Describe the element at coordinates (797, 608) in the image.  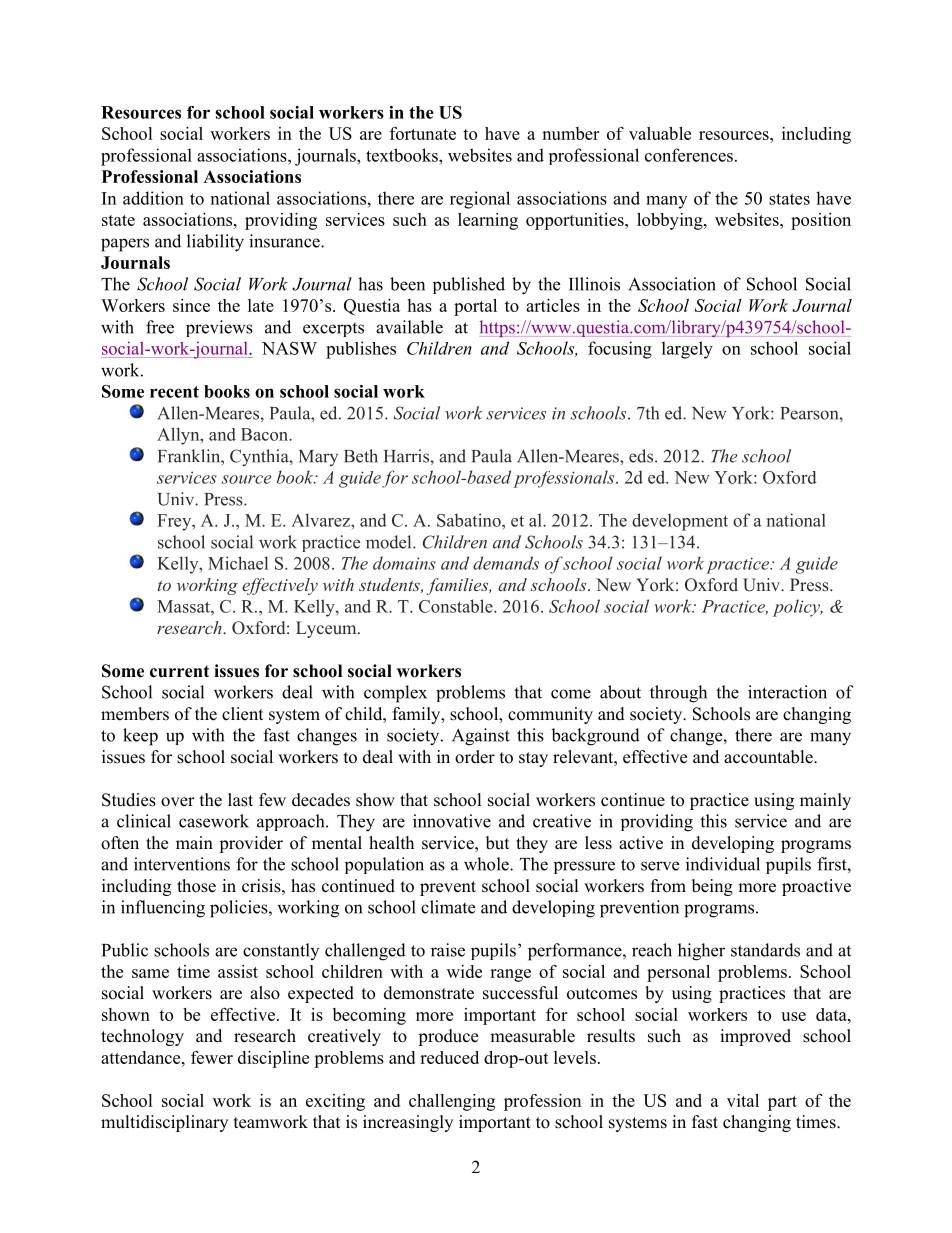
I see `policy` at that location.
